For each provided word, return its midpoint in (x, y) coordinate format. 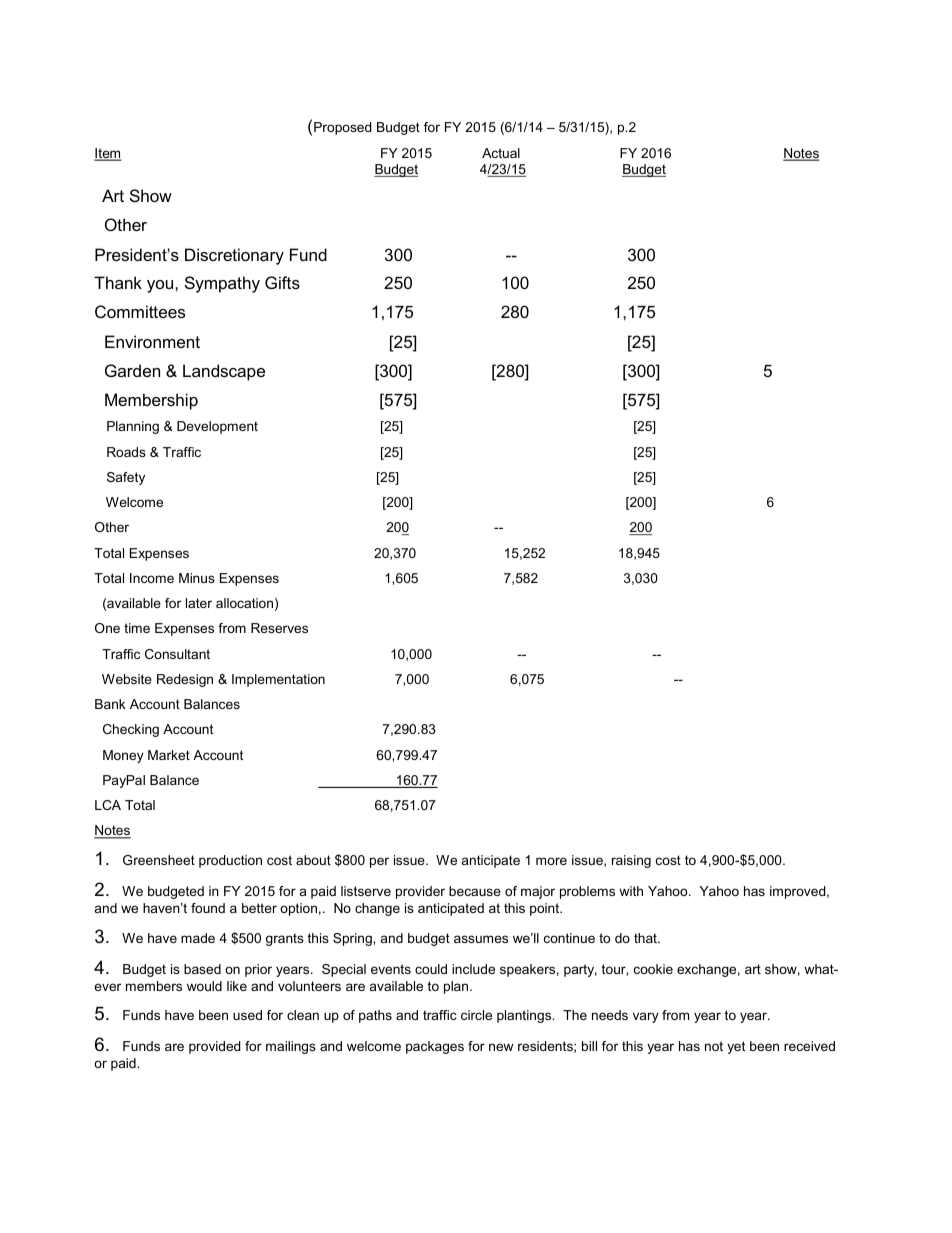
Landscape (224, 372)
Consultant (177, 654)
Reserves (279, 628)
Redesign (185, 680)
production (230, 861)
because (475, 891)
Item (108, 154)
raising (631, 861)
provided (214, 1047)
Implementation (278, 680)
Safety (126, 478)
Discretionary (234, 256)
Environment (152, 341)
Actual (501, 153)
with (631, 891)
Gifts (282, 282)
